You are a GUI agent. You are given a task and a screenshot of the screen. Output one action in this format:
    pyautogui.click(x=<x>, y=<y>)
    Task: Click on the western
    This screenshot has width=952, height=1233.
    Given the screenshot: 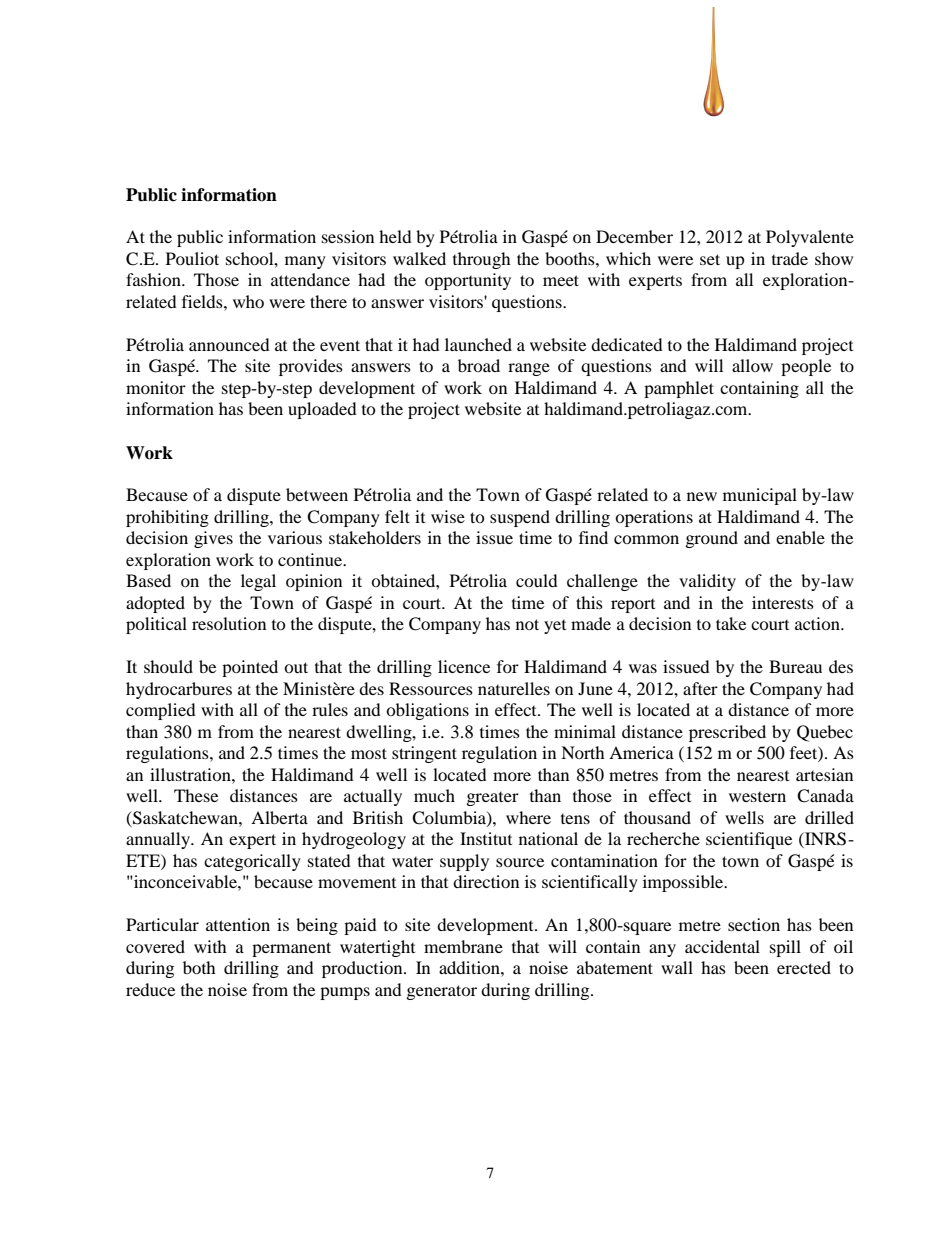 What is the action you would take?
    pyautogui.click(x=757, y=797)
